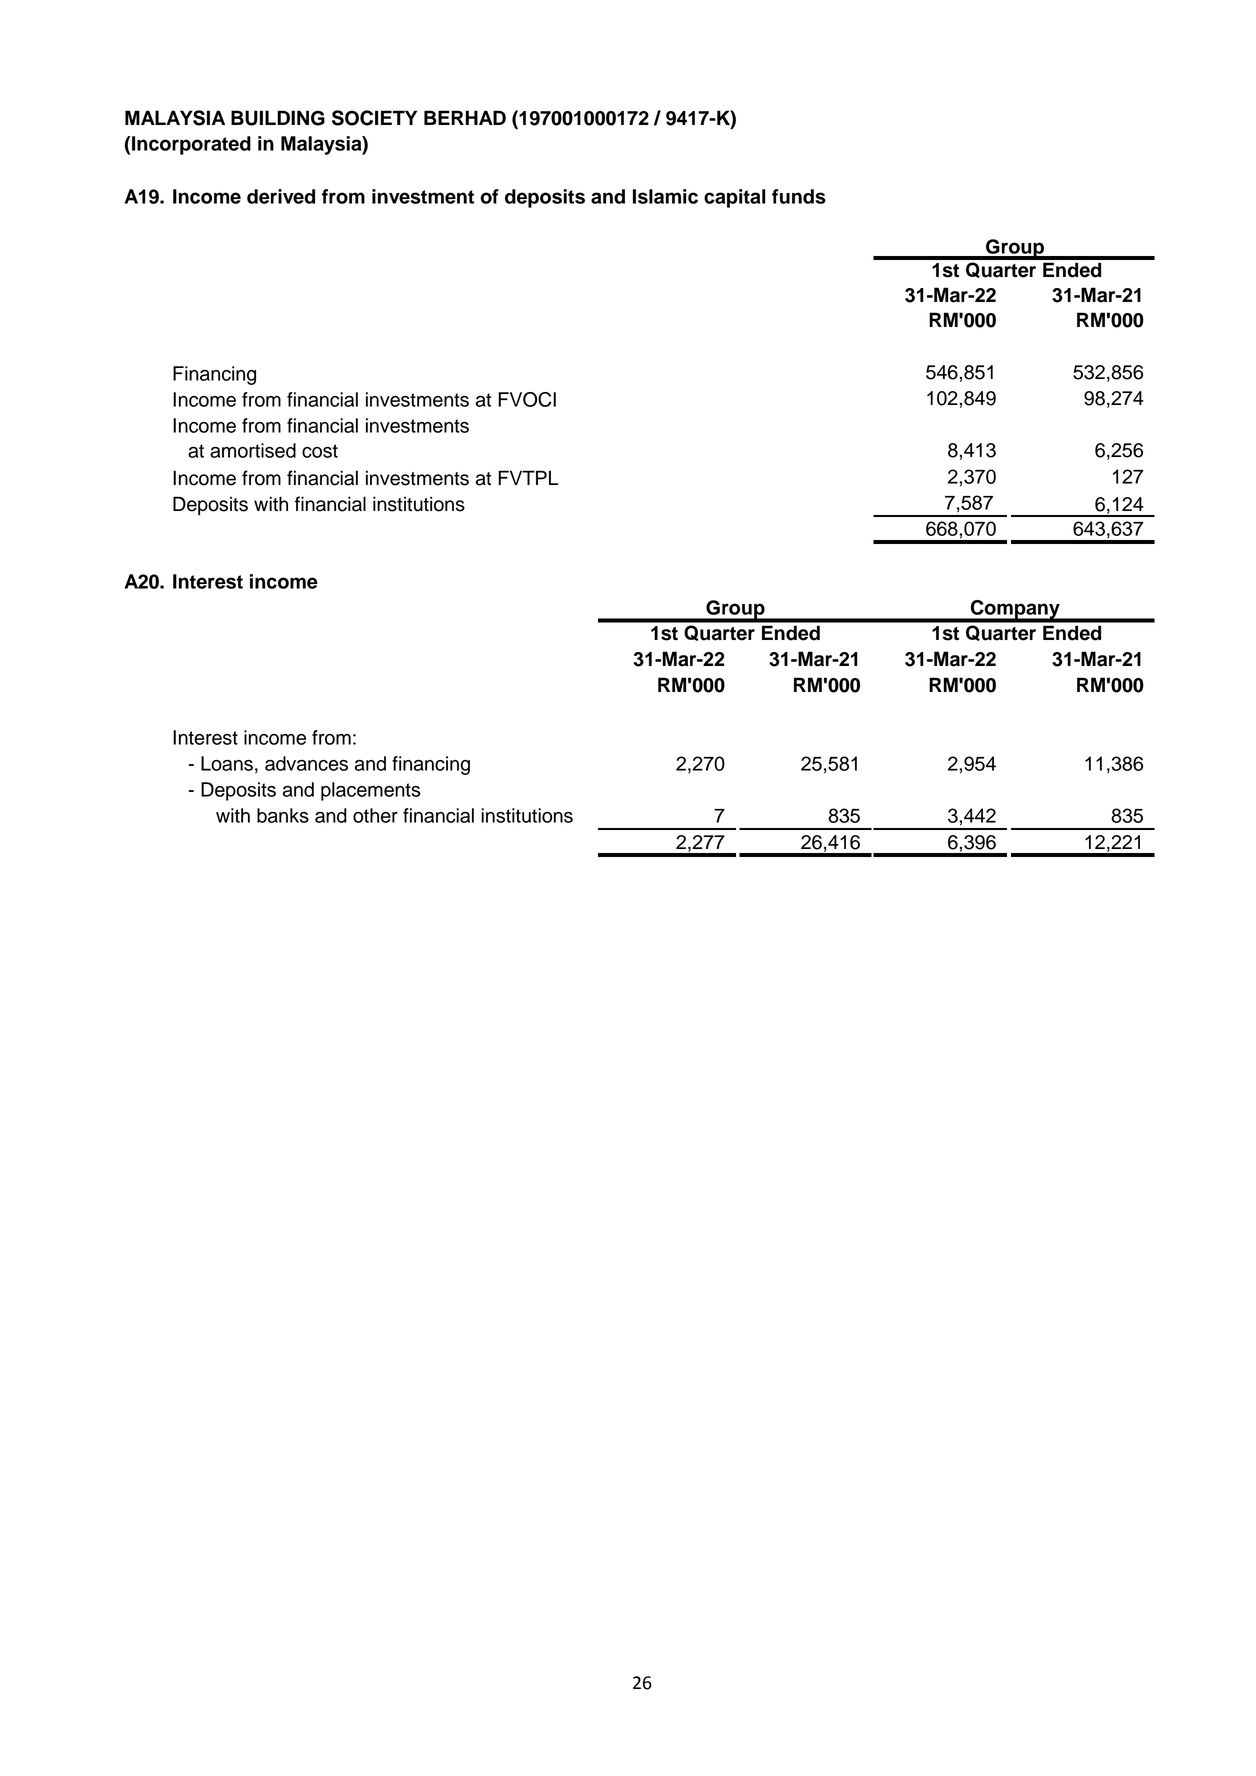 The image size is (1256, 1776). What do you see at coordinates (320, 451) in the document?
I see `cost` at bounding box center [320, 451].
